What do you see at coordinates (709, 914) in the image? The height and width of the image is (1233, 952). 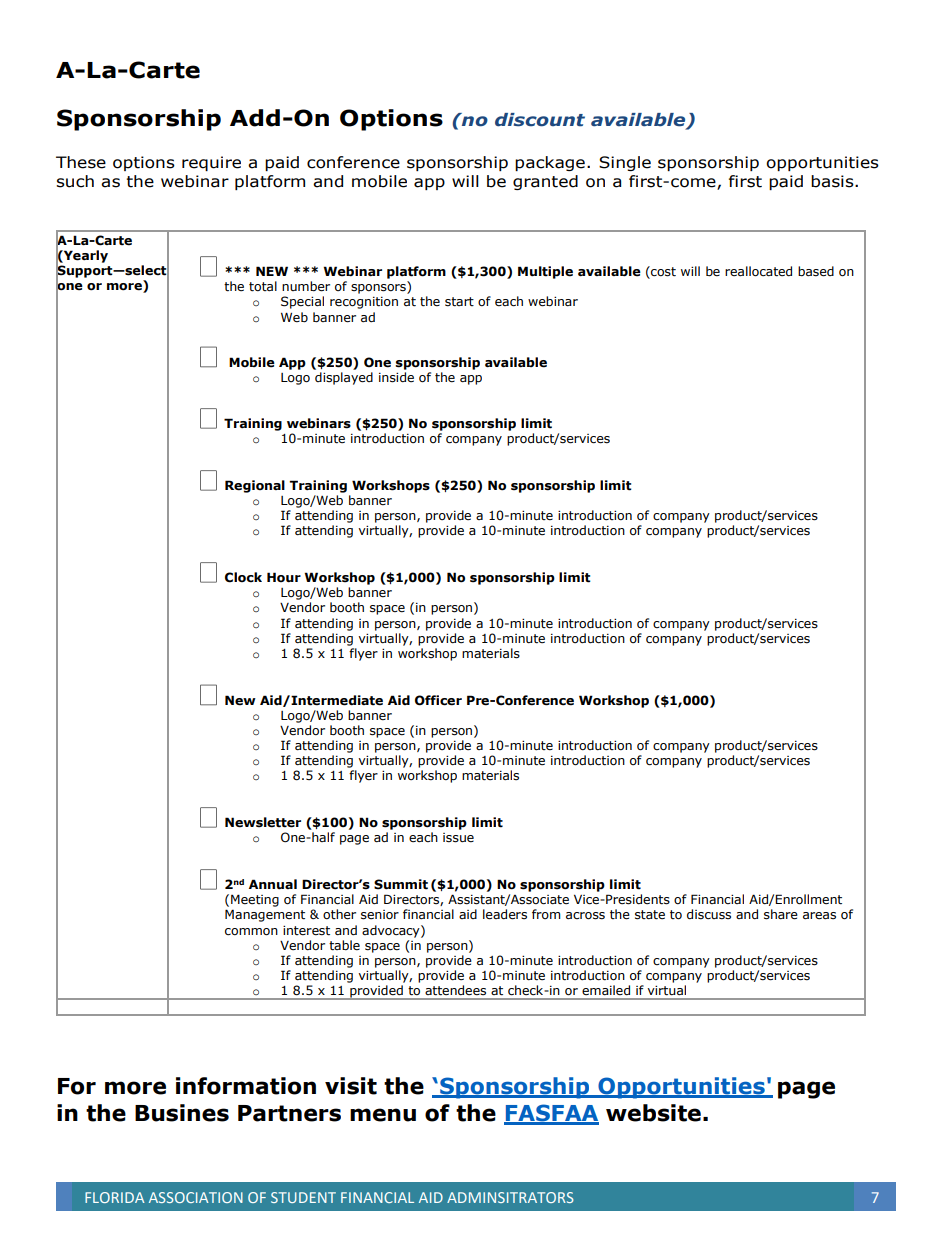 I see `discuss` at bounding box center [709, 914].
